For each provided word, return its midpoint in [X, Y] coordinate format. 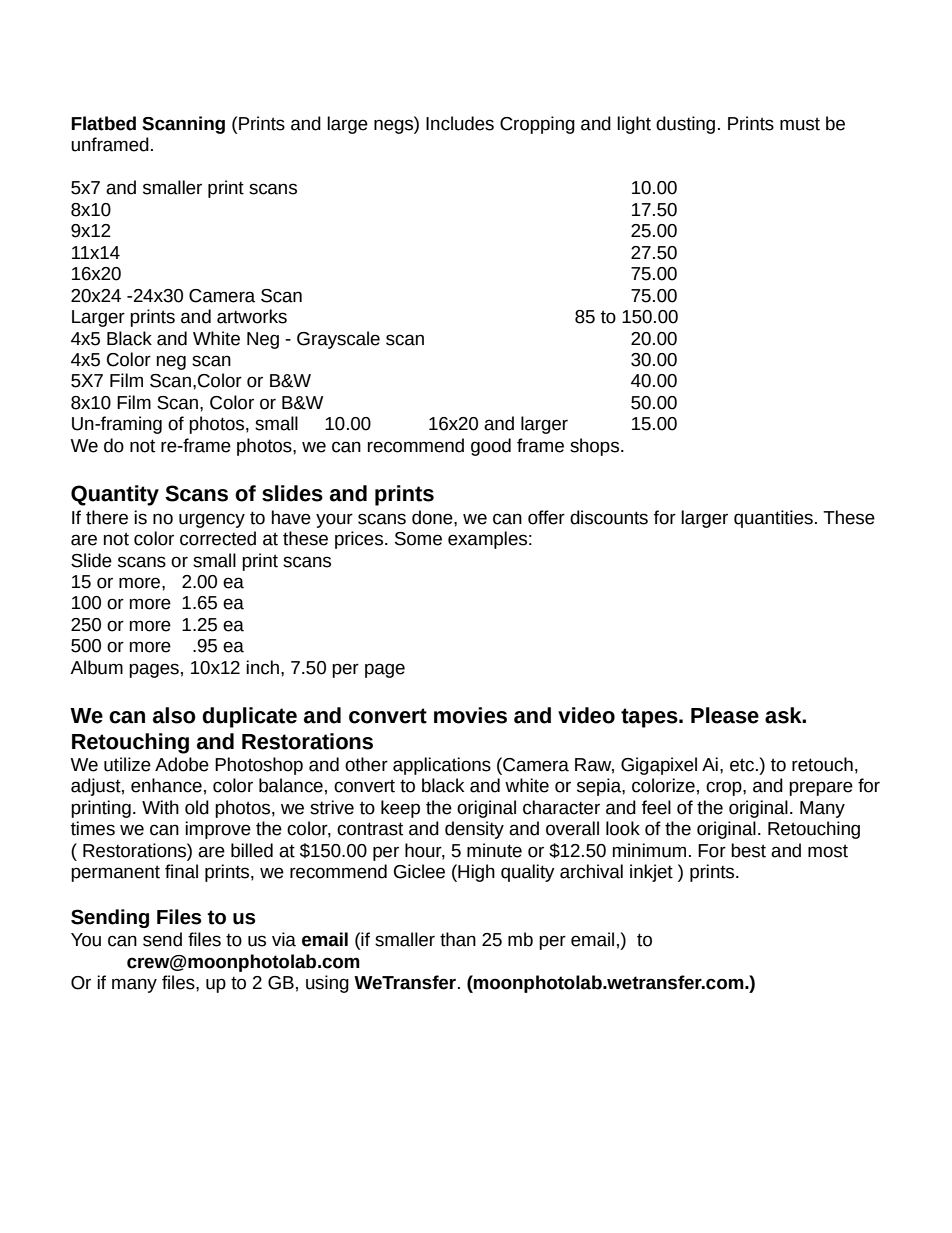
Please [725, 715]
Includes [460, 123]
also [174, 715]
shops [596, 447]
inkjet [651, 873]
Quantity [115, 495]
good [491, 447]
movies [470, 715]
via [284, 939]
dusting [685, 125]
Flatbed [103, 123]
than [458, 939]
